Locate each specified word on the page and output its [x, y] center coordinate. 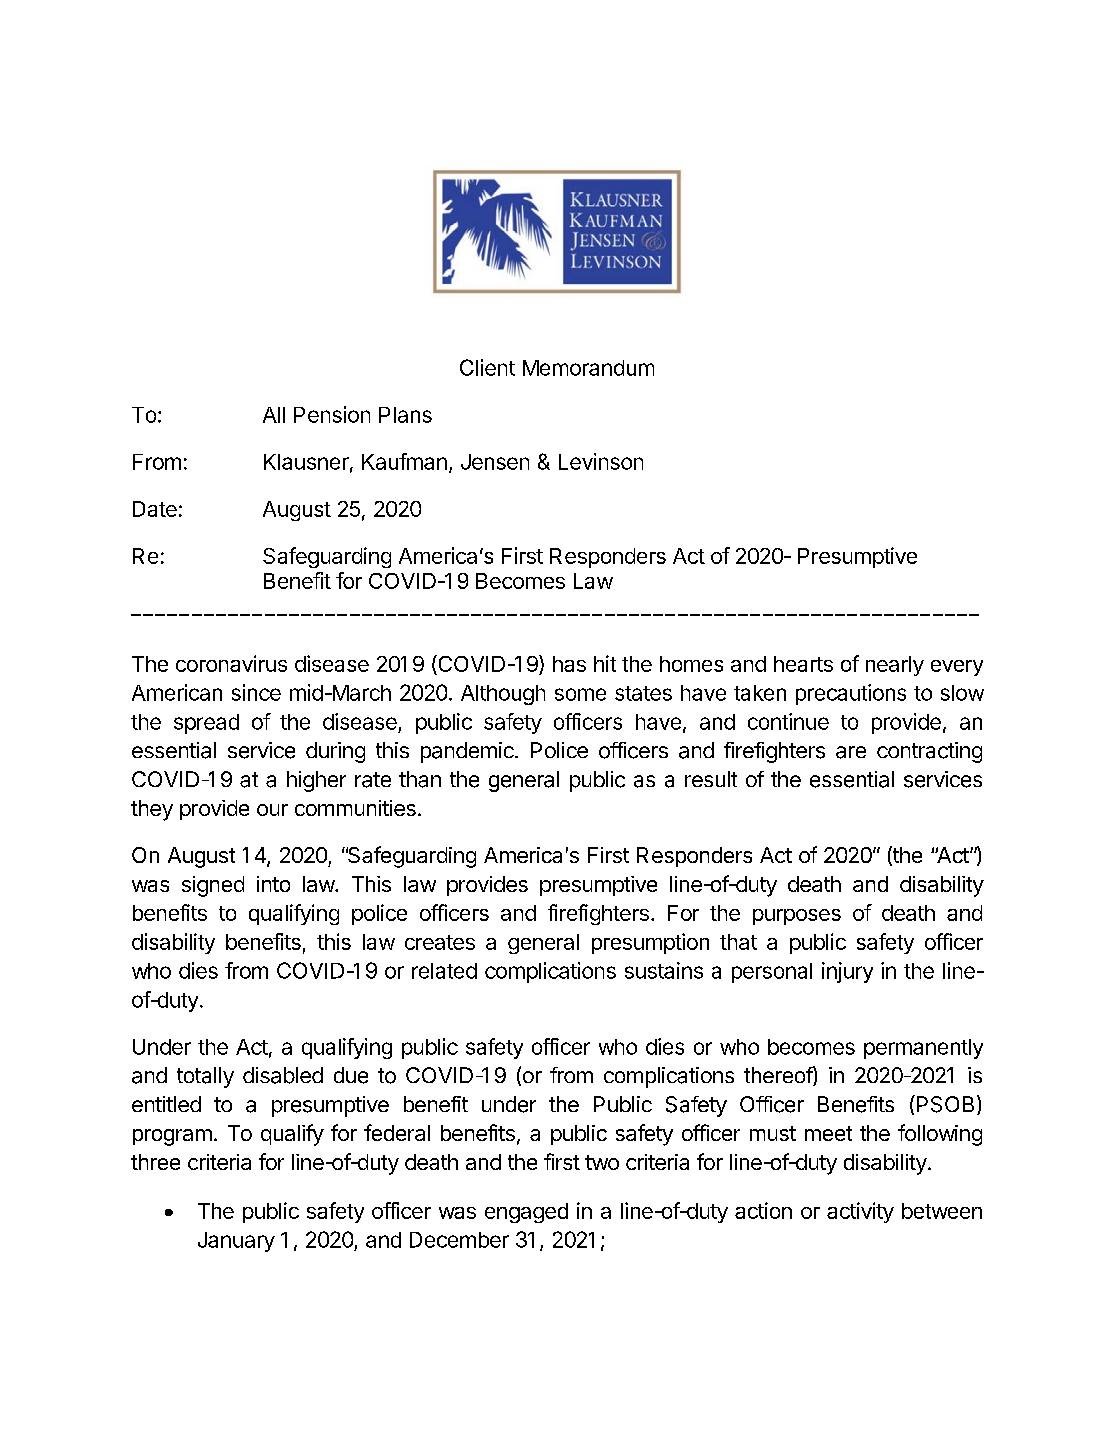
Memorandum [588, 368]
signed [213, 886]
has [569, 664]
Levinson [601, 461]
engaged [526, 1213]
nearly [895, 666]
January [236, 1242]
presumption [650, 943]
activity [860, 1212]
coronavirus [231, 663]
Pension [332, 414]
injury [847, 972]
